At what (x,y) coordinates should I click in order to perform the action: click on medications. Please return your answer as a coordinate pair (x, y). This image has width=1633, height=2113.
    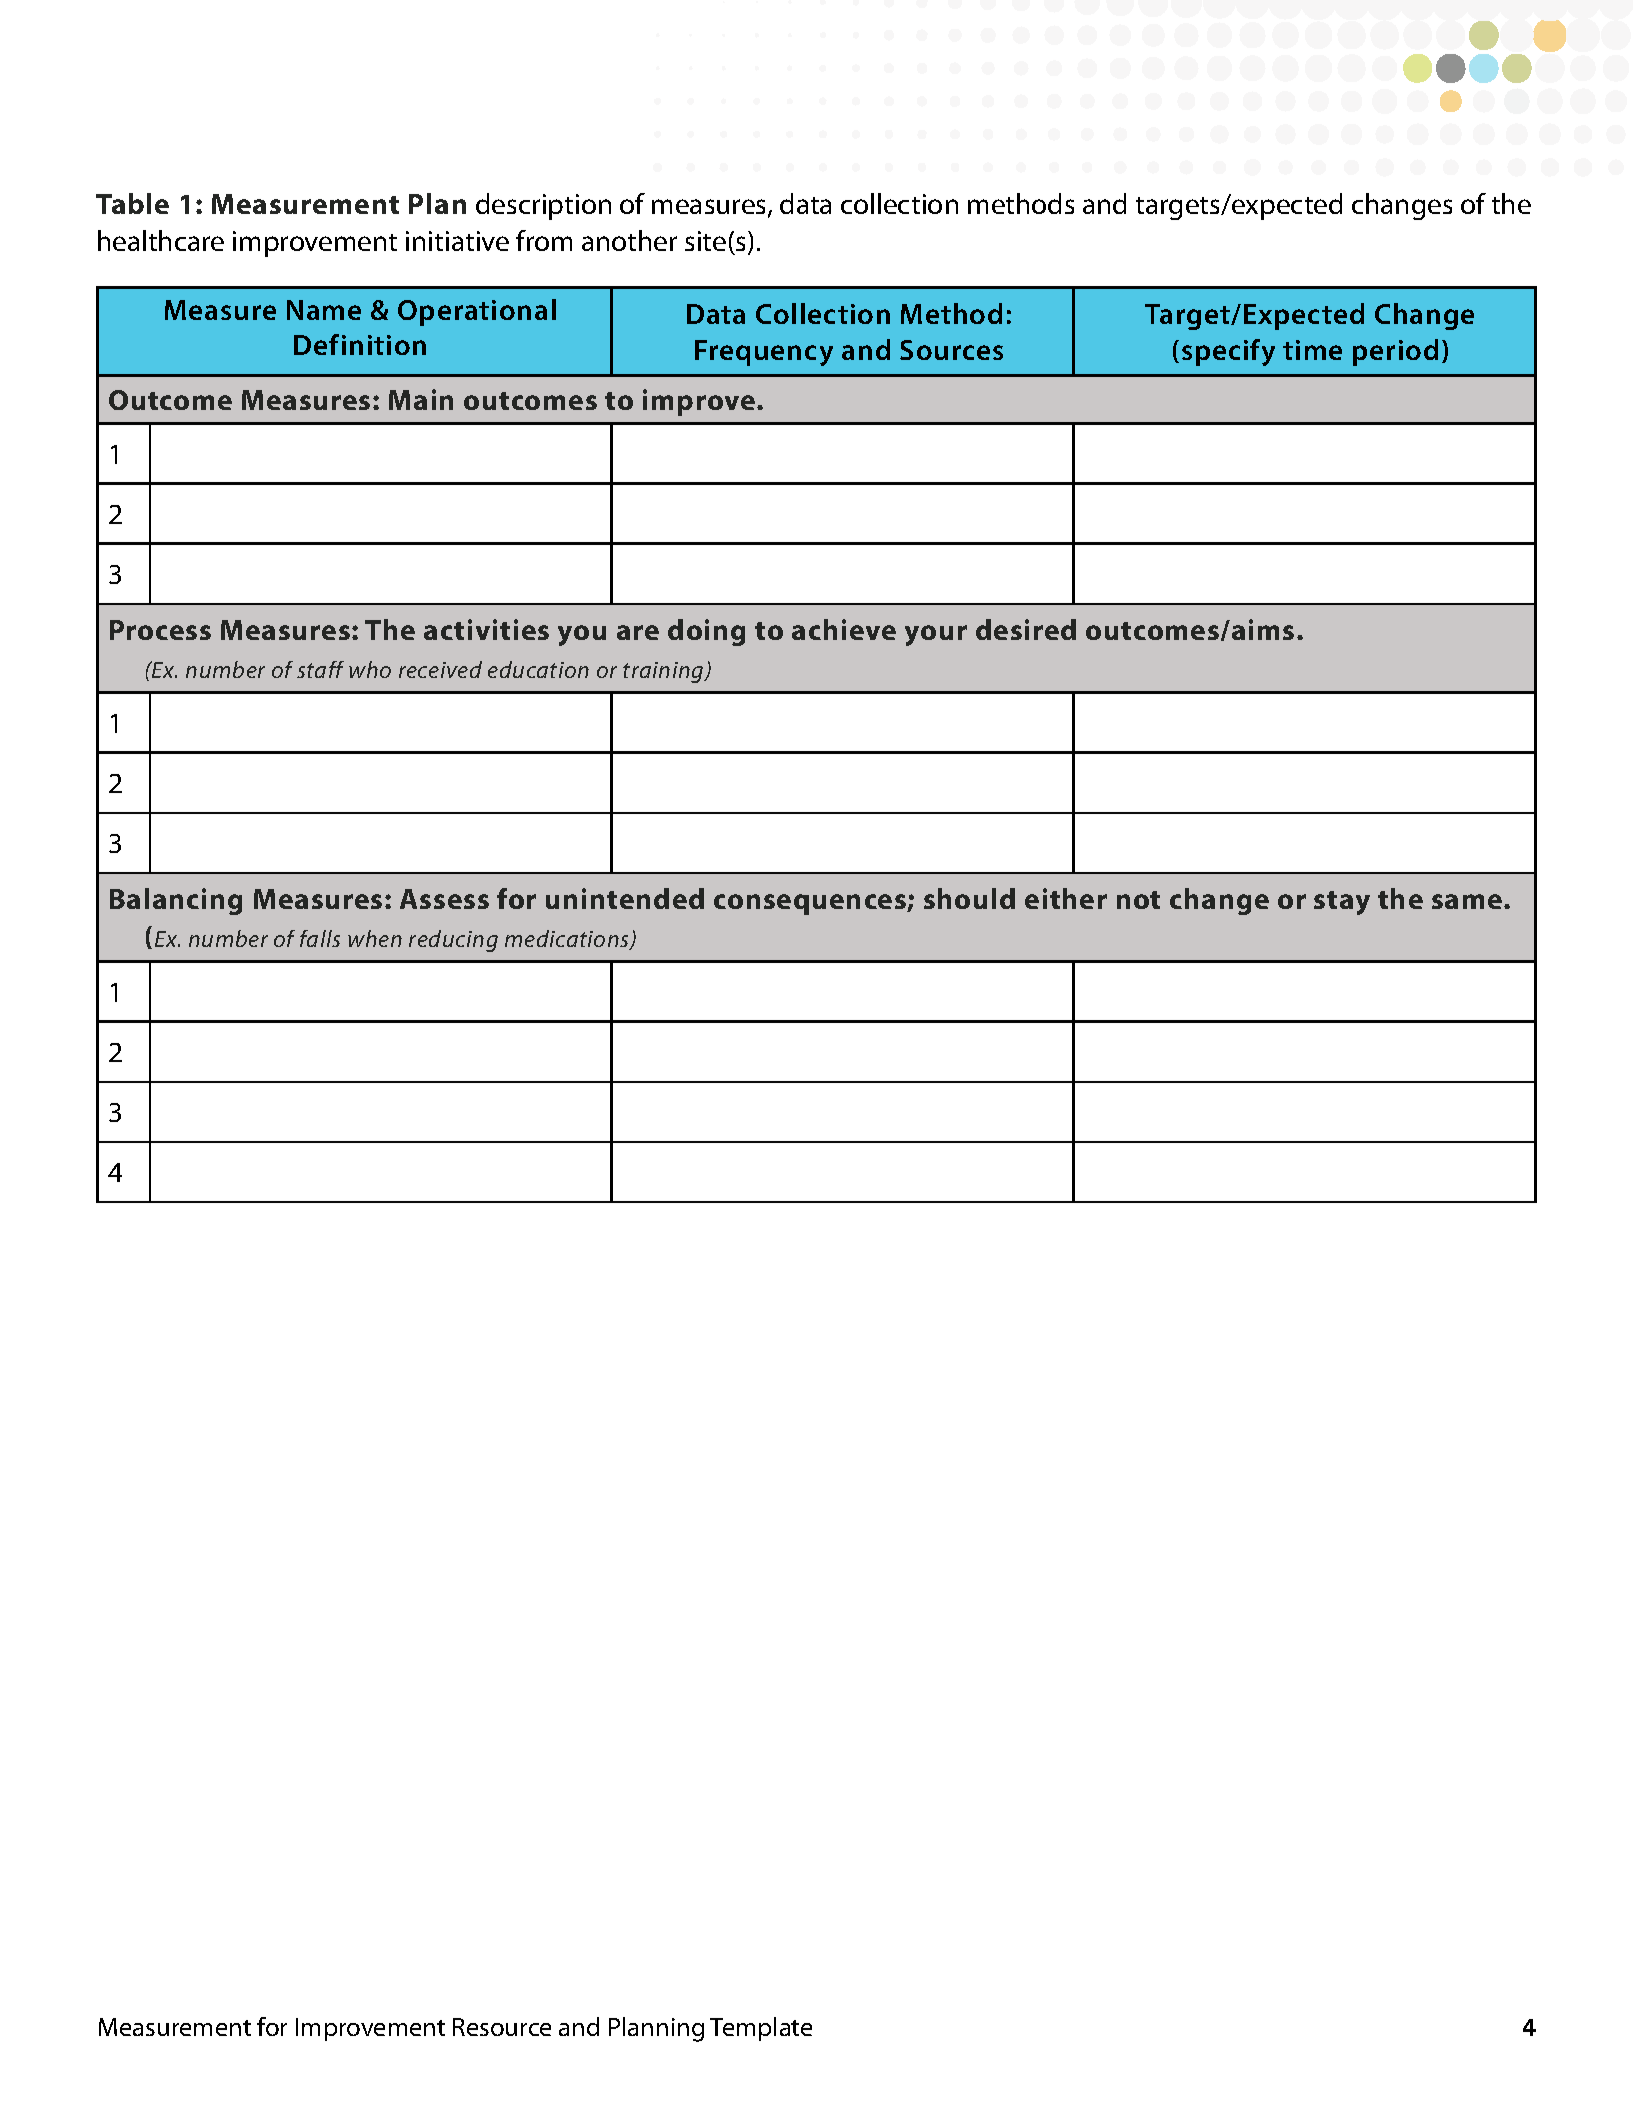
    Looking at the image, I should click on (568, 940).
